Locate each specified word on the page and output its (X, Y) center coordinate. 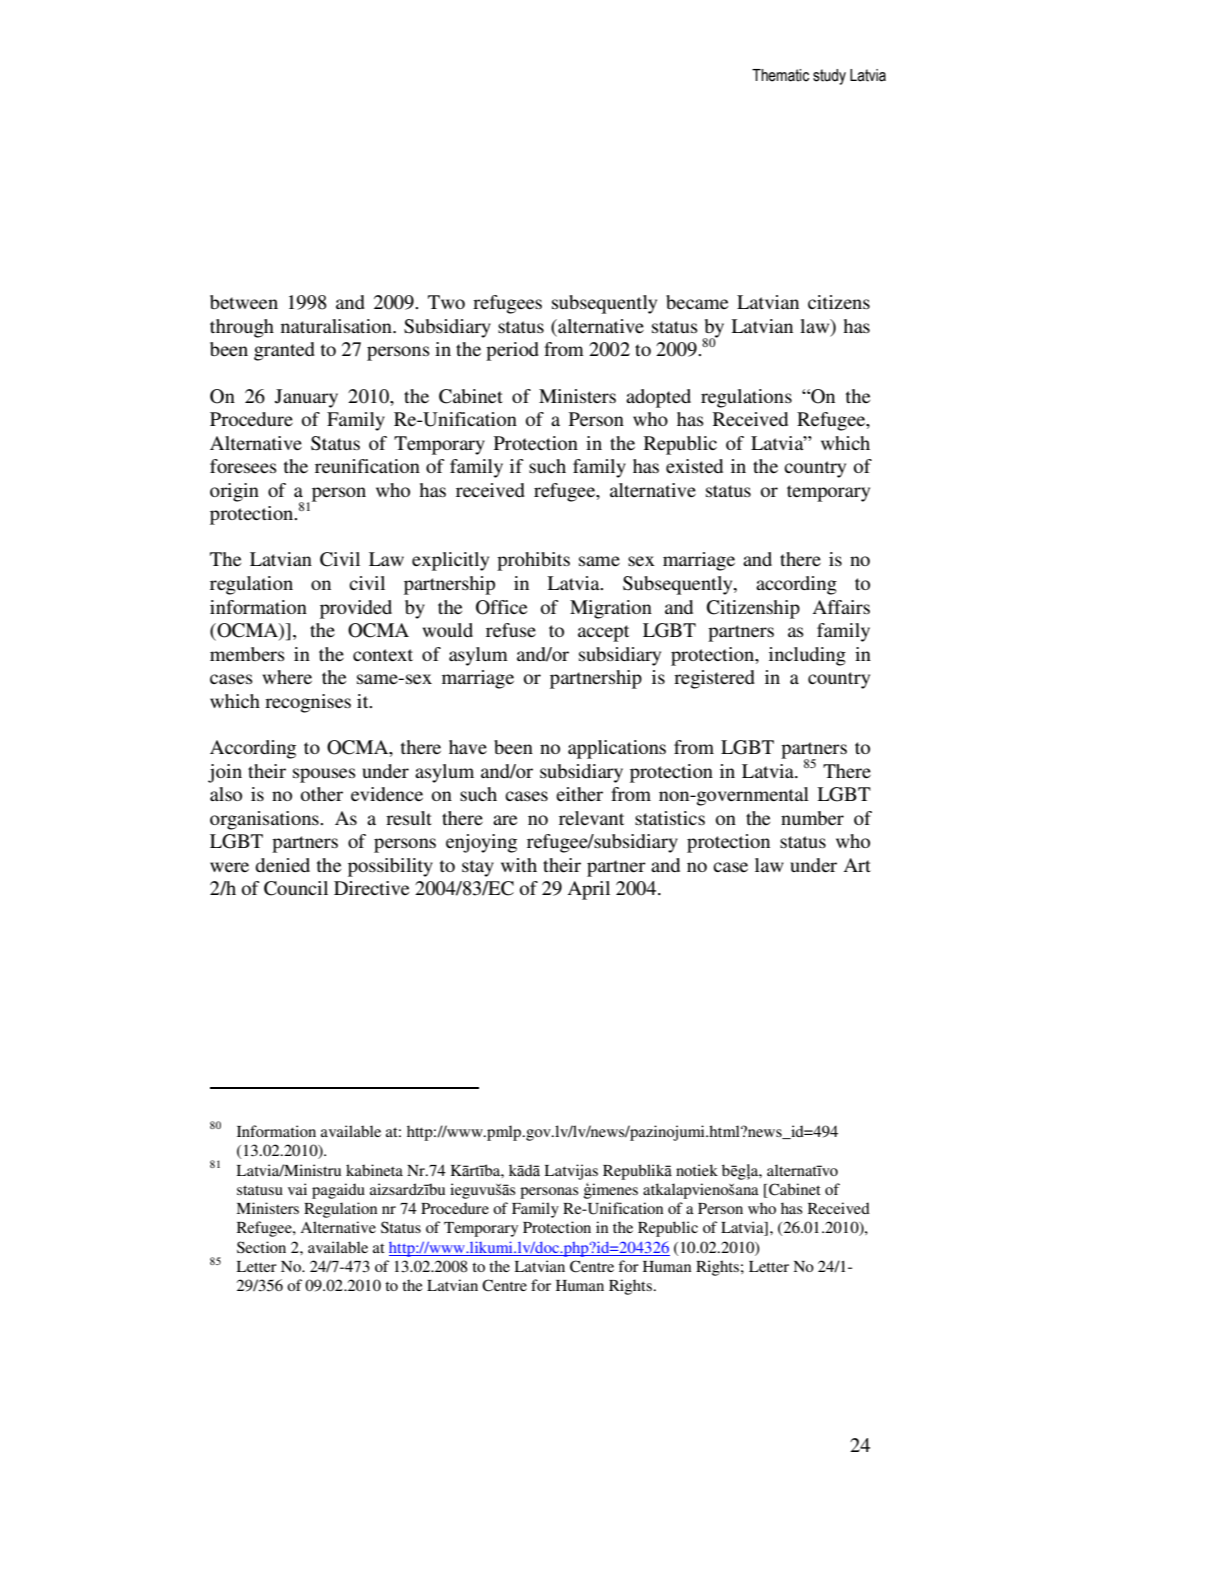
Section (261, 1247)
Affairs (841, 607)
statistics (670, 818)
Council (296, 888)
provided (356, 609)
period (512, 351)
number (812, 818)
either (579, 794)
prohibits (533, 561)
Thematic (780, 75)
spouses (324, 775)
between (244, 302)
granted (284, 351)
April (589, 890)
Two (446, 302)
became (697, 302)
